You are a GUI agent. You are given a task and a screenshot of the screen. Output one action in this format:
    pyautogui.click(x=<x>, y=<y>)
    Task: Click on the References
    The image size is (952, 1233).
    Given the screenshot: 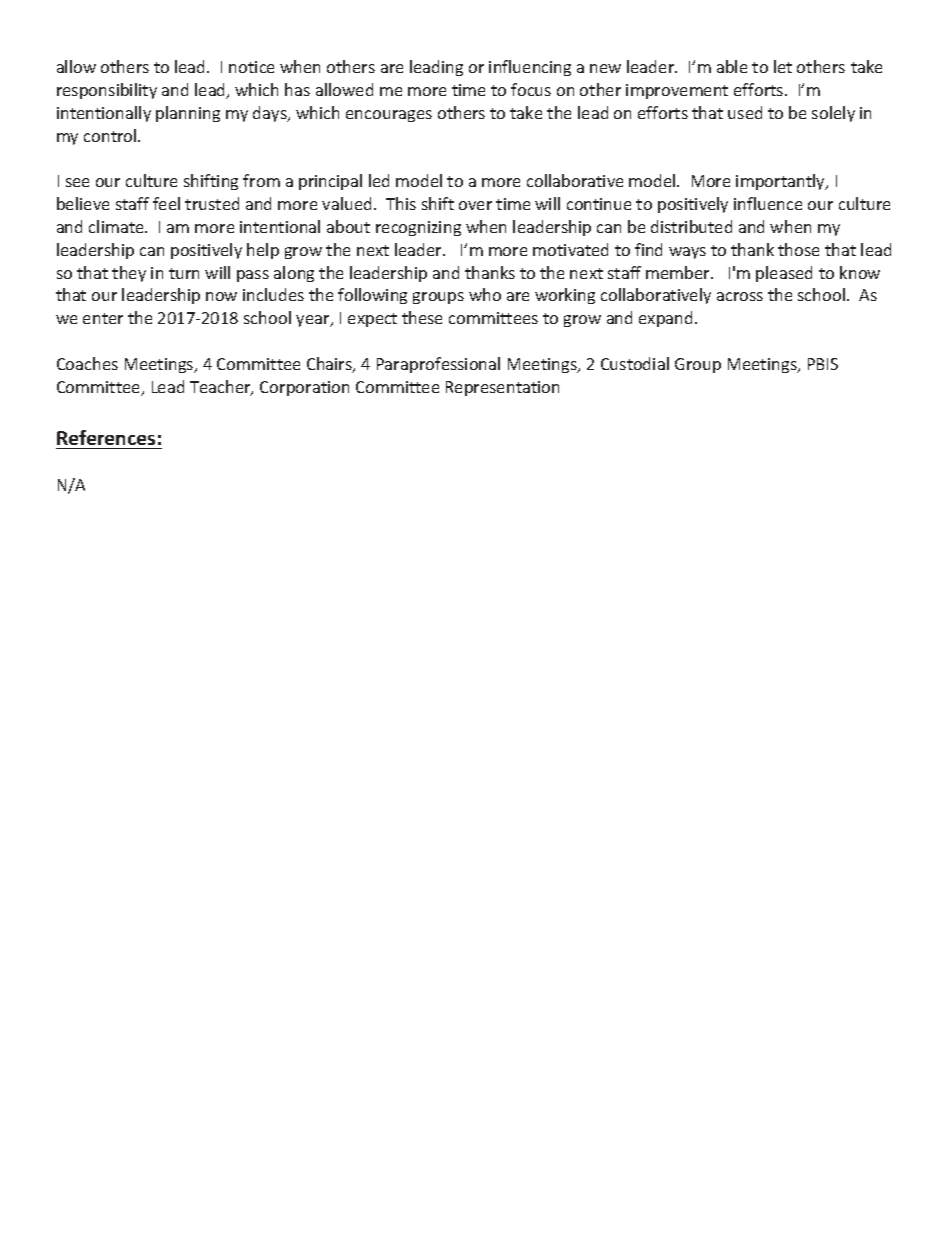 What is the action you would take?
    pyautogui.click(x=106, y=437)
